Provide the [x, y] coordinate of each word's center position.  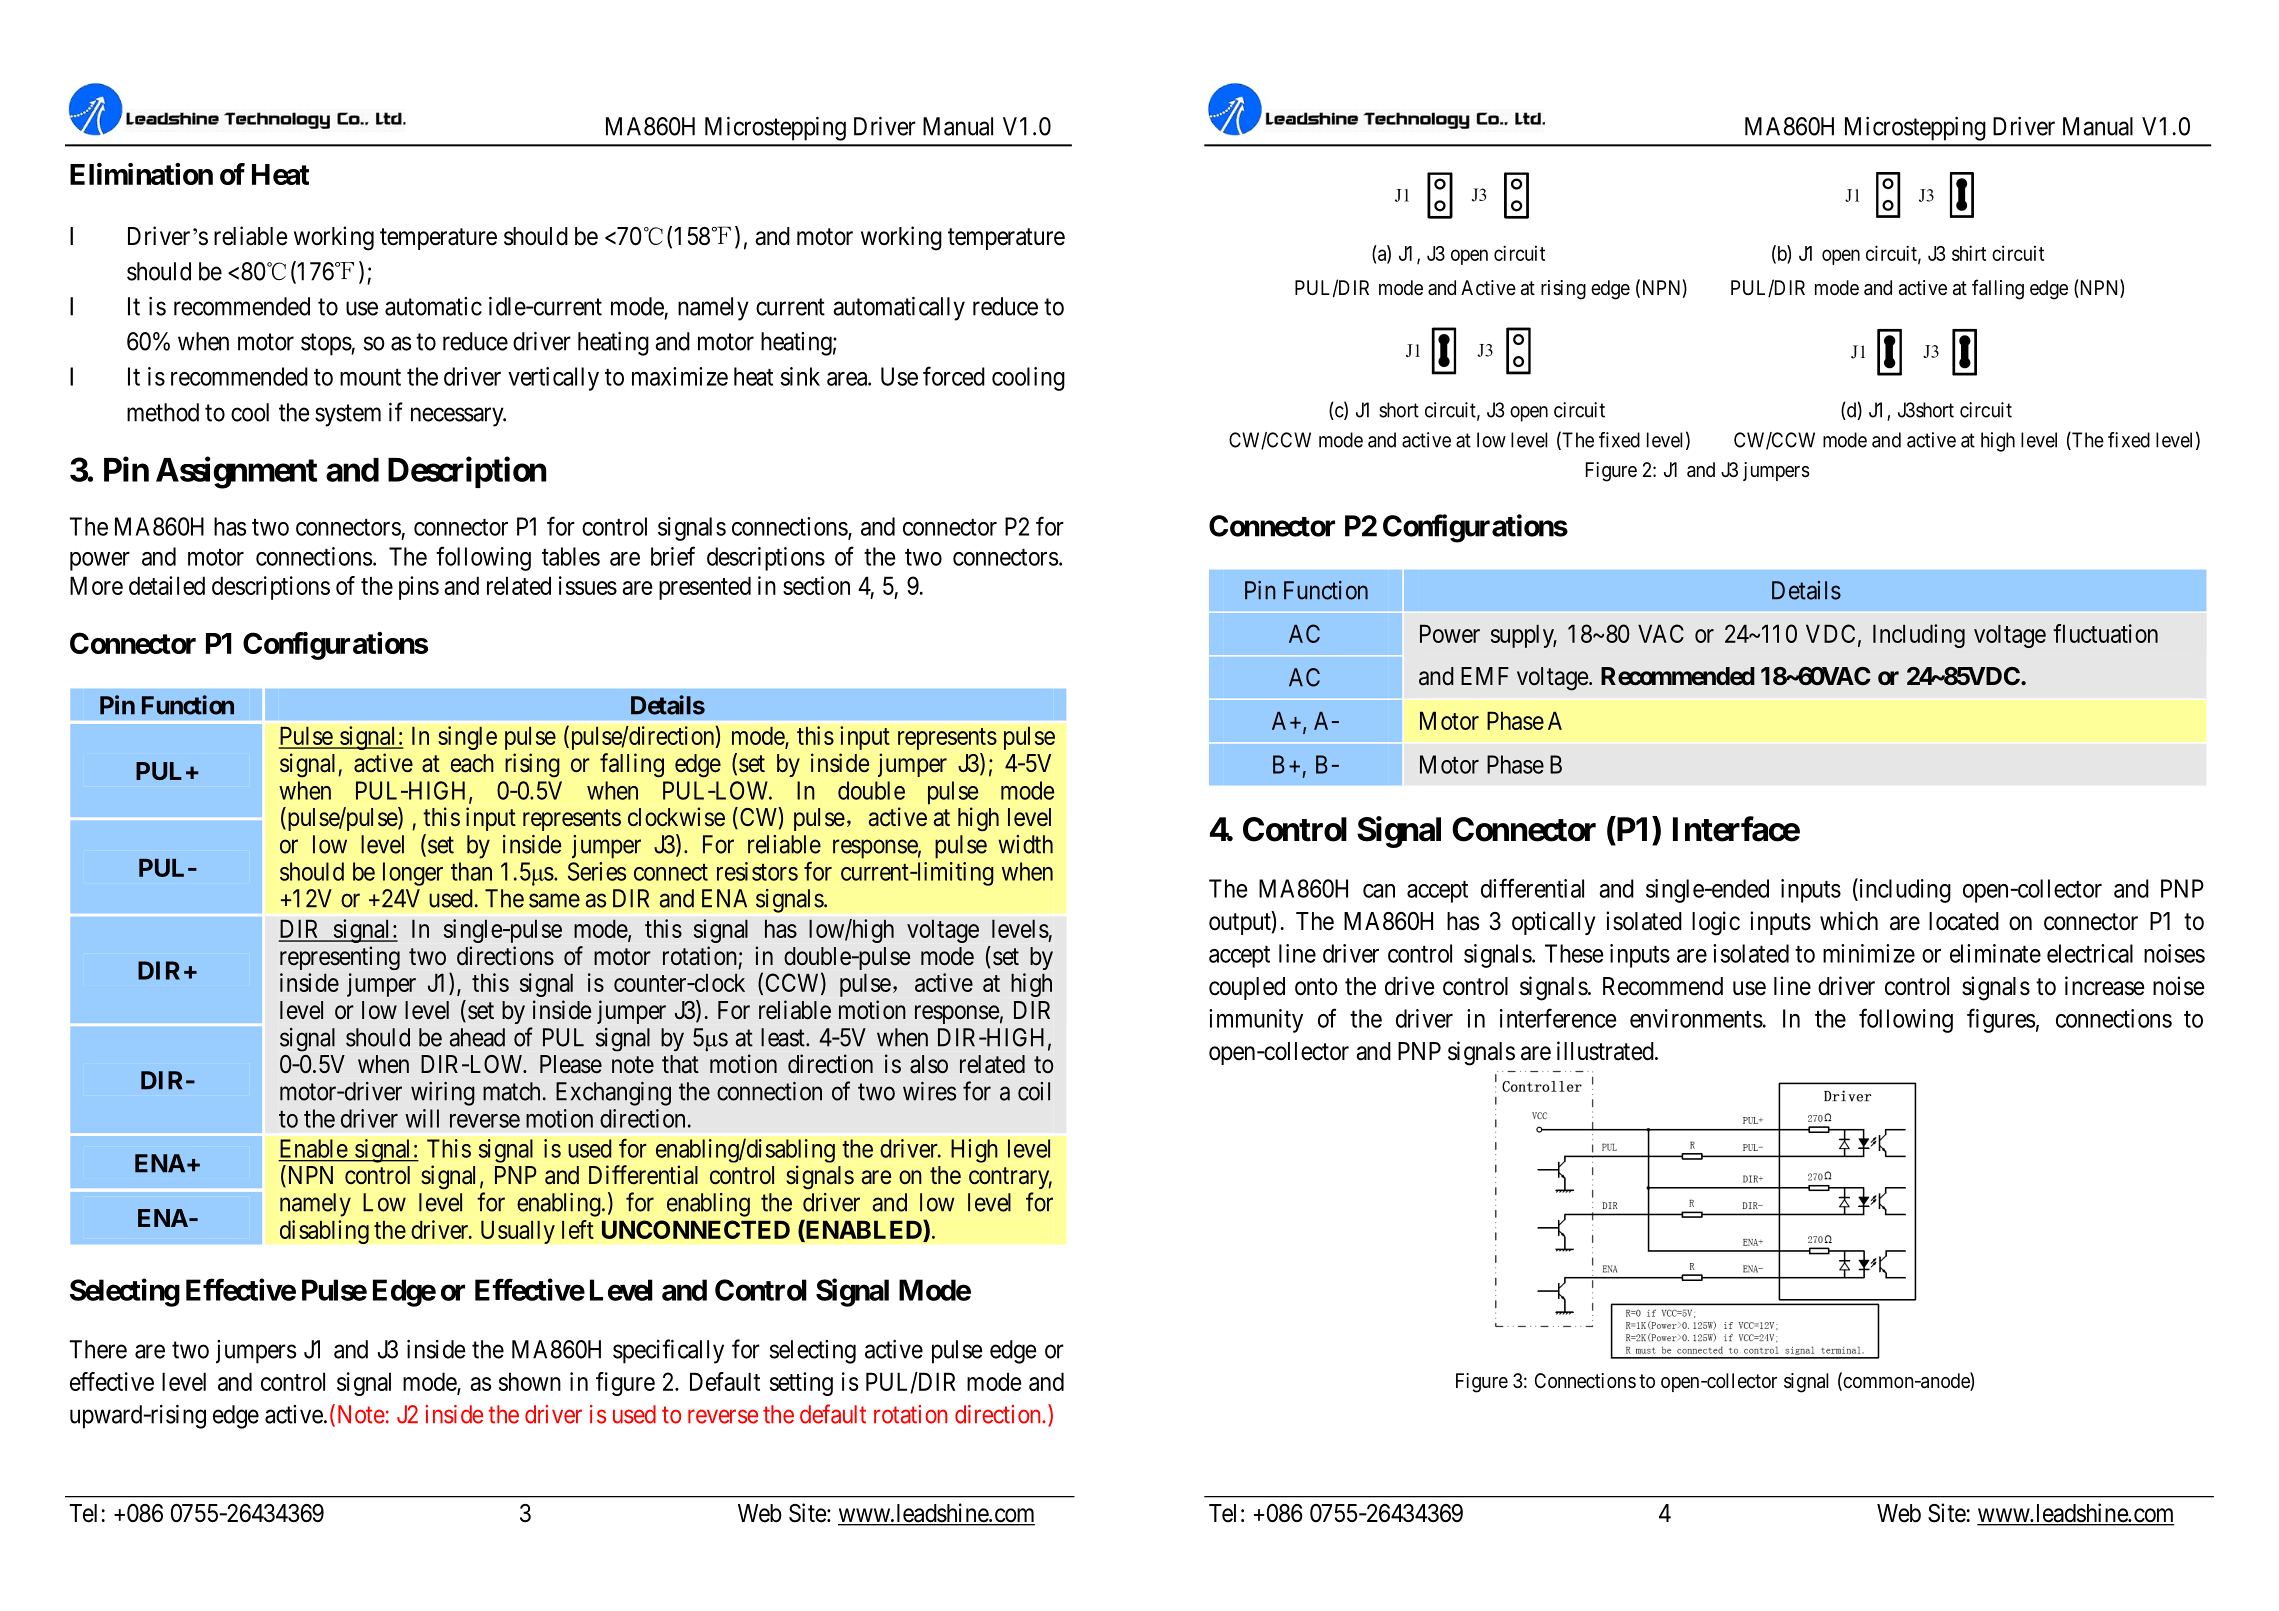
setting [801, 1384]
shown [530, 1381]
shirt [1969, 253]
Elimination [141, 174]
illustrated [1606, 1051]
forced [954, 376]
